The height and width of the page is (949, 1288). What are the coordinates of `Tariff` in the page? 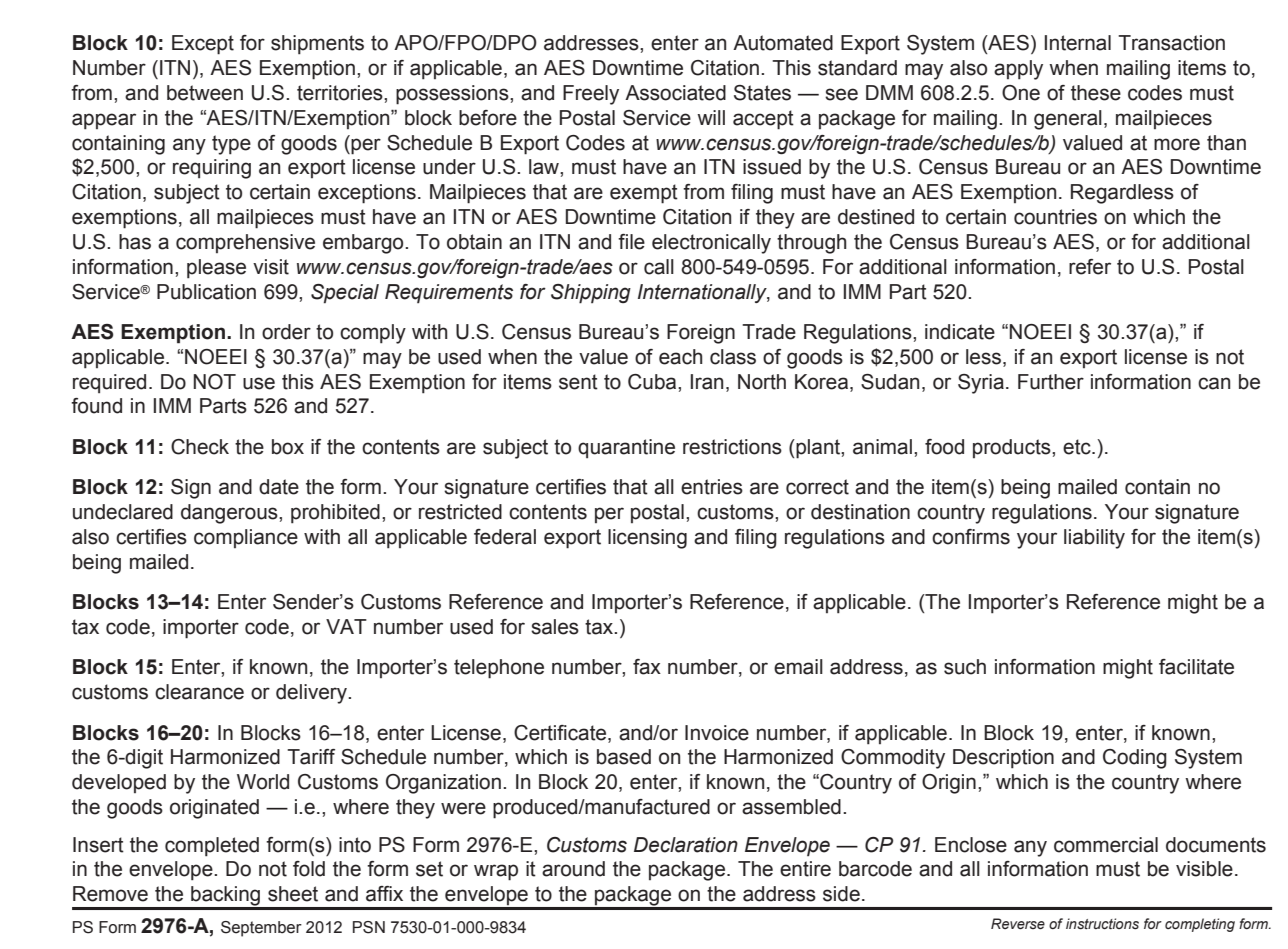 It's located at (311, 757).
